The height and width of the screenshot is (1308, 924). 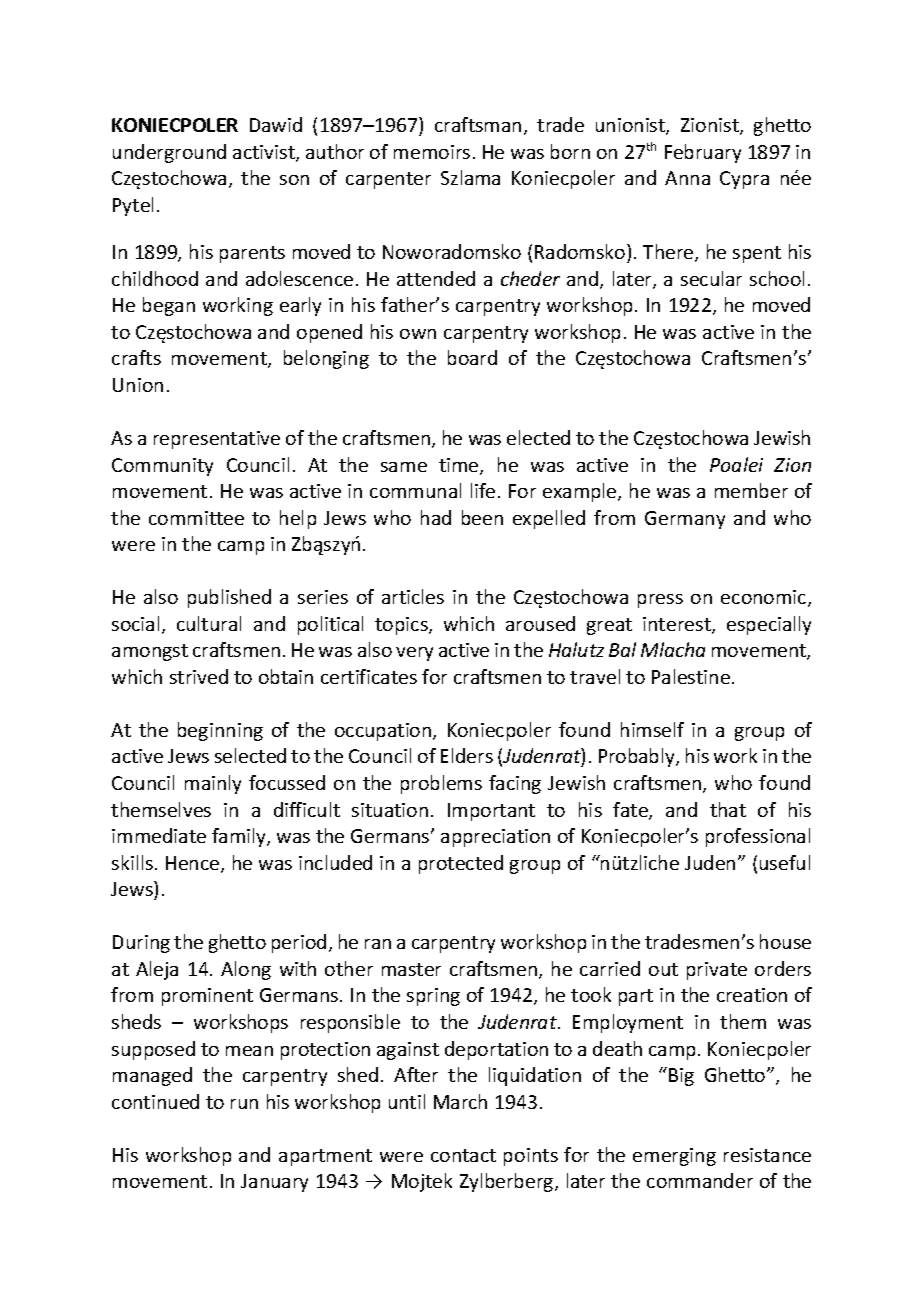 I want to click on underground, so click(x=169, y=153).
